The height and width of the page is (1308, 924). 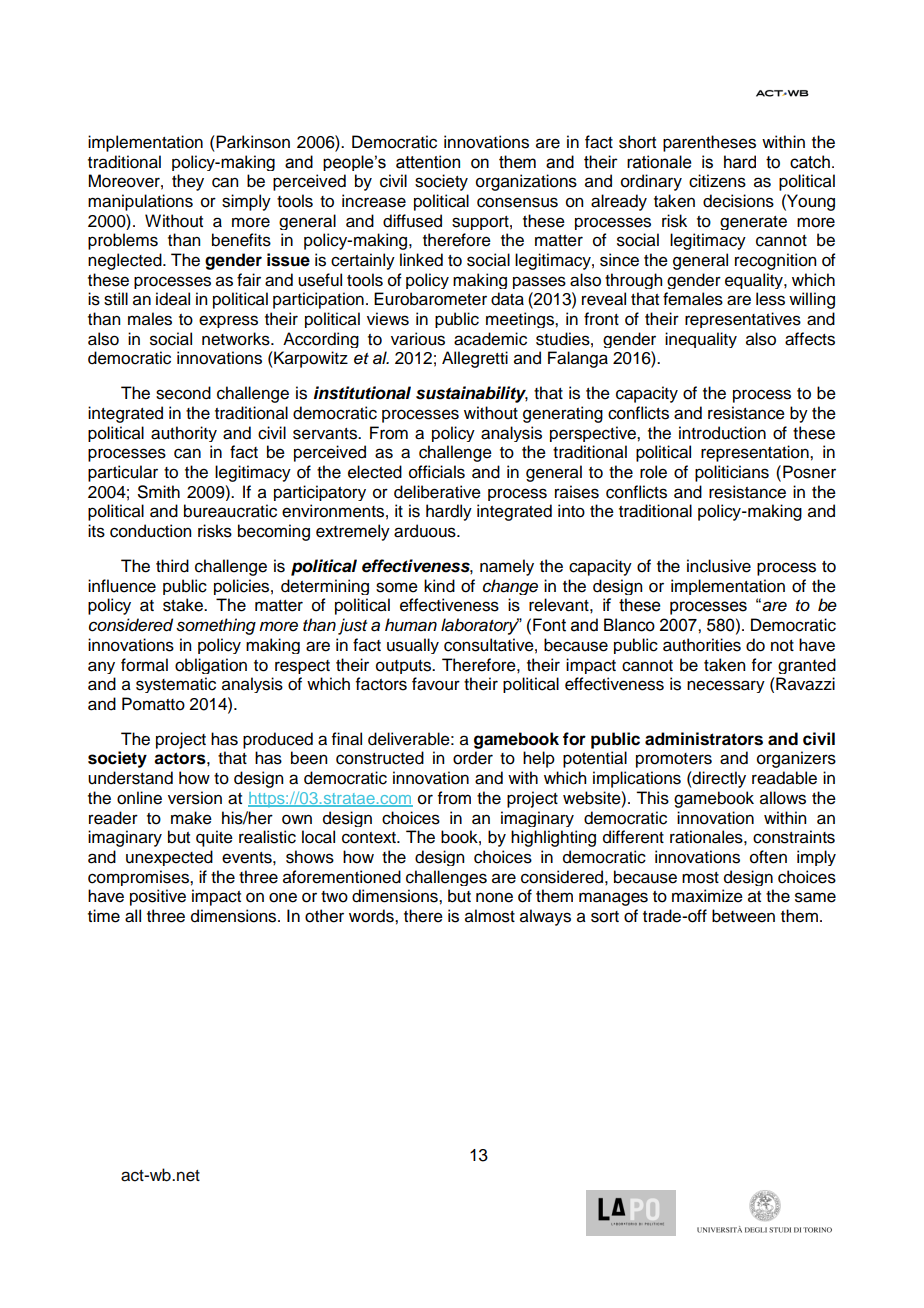 I want to click on second, so click(x=183, y=393).
